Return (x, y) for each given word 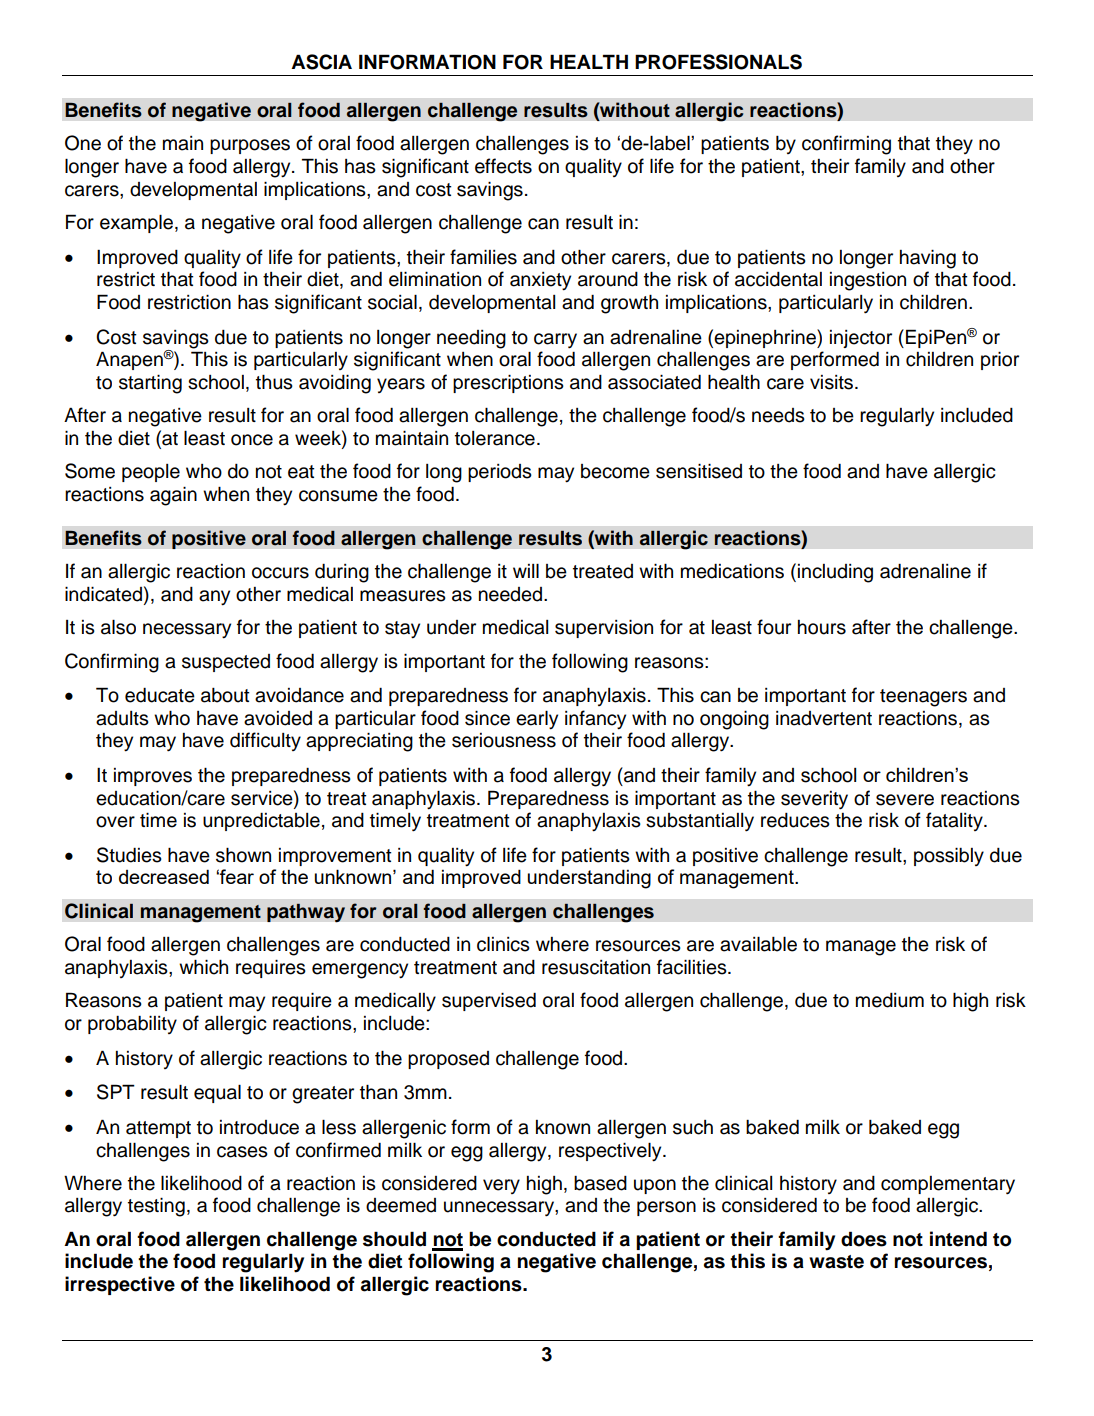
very (501, 1186)
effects (503, 166)
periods (500, 473)
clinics (503, 944)
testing (156, 1207)
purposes (250, 146)
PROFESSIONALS (718, 62)
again (173, 496)
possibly (949, 856)
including (835, 573)
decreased (164, 876)
